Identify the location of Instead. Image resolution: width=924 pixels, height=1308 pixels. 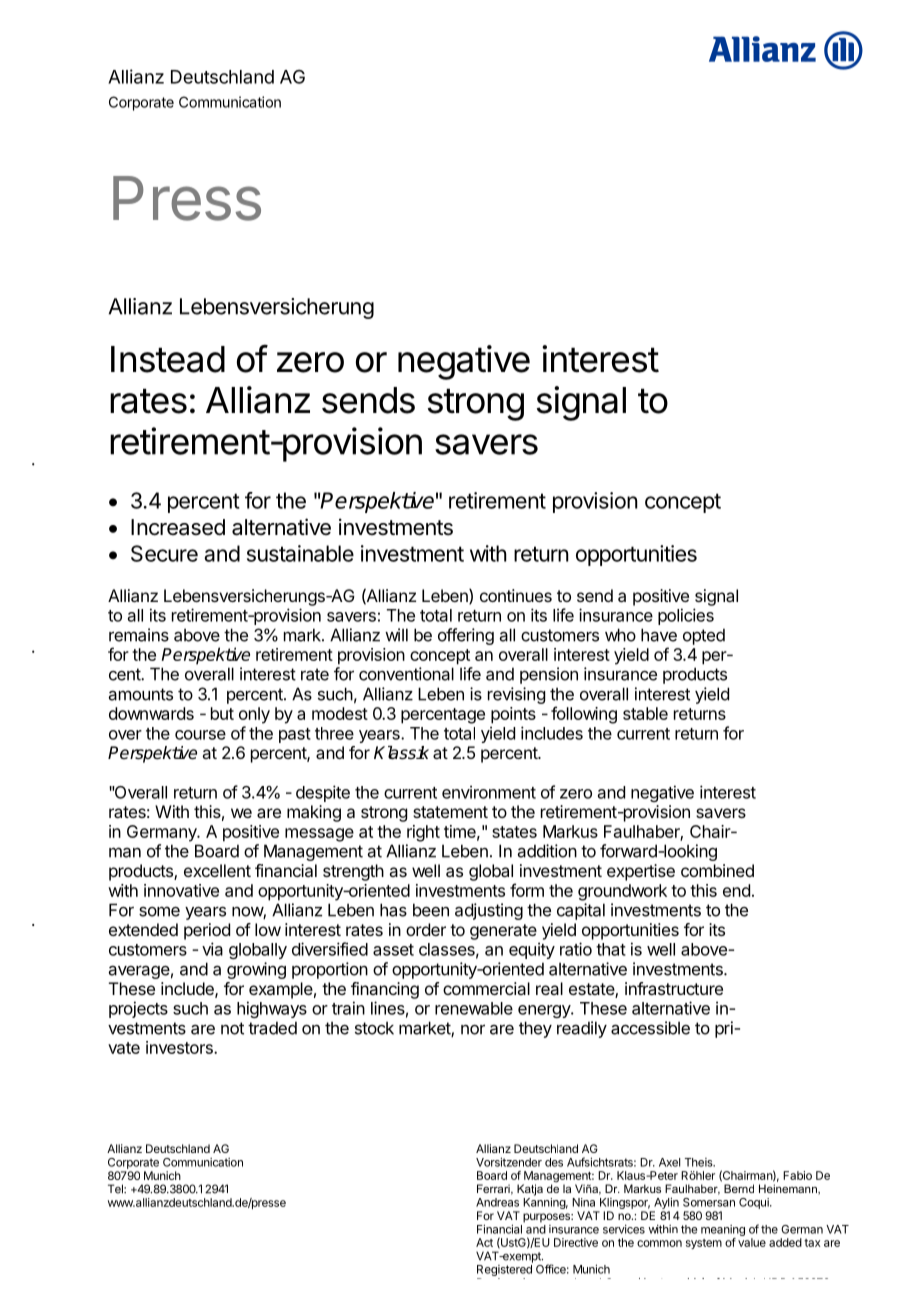
(168, 359).
